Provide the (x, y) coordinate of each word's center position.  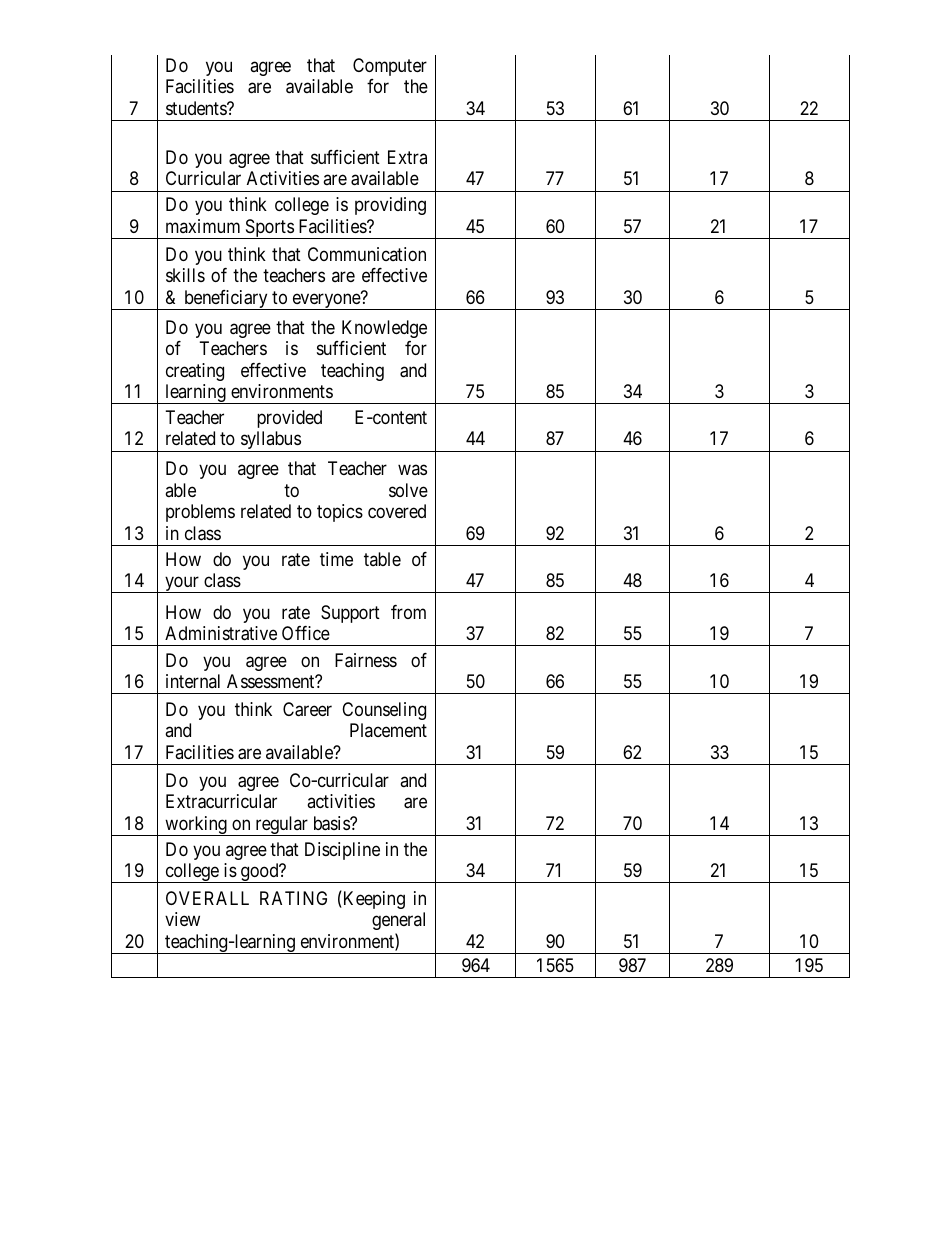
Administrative (221, 633)
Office (306, 633)
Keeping (373, 899)
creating (195, 372)
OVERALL (207, 898)
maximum (203, 226)
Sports (269, 229)
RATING (293, 898)
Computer (390, 67)
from (408, 612)
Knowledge (384, 329)
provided (289, 419)
